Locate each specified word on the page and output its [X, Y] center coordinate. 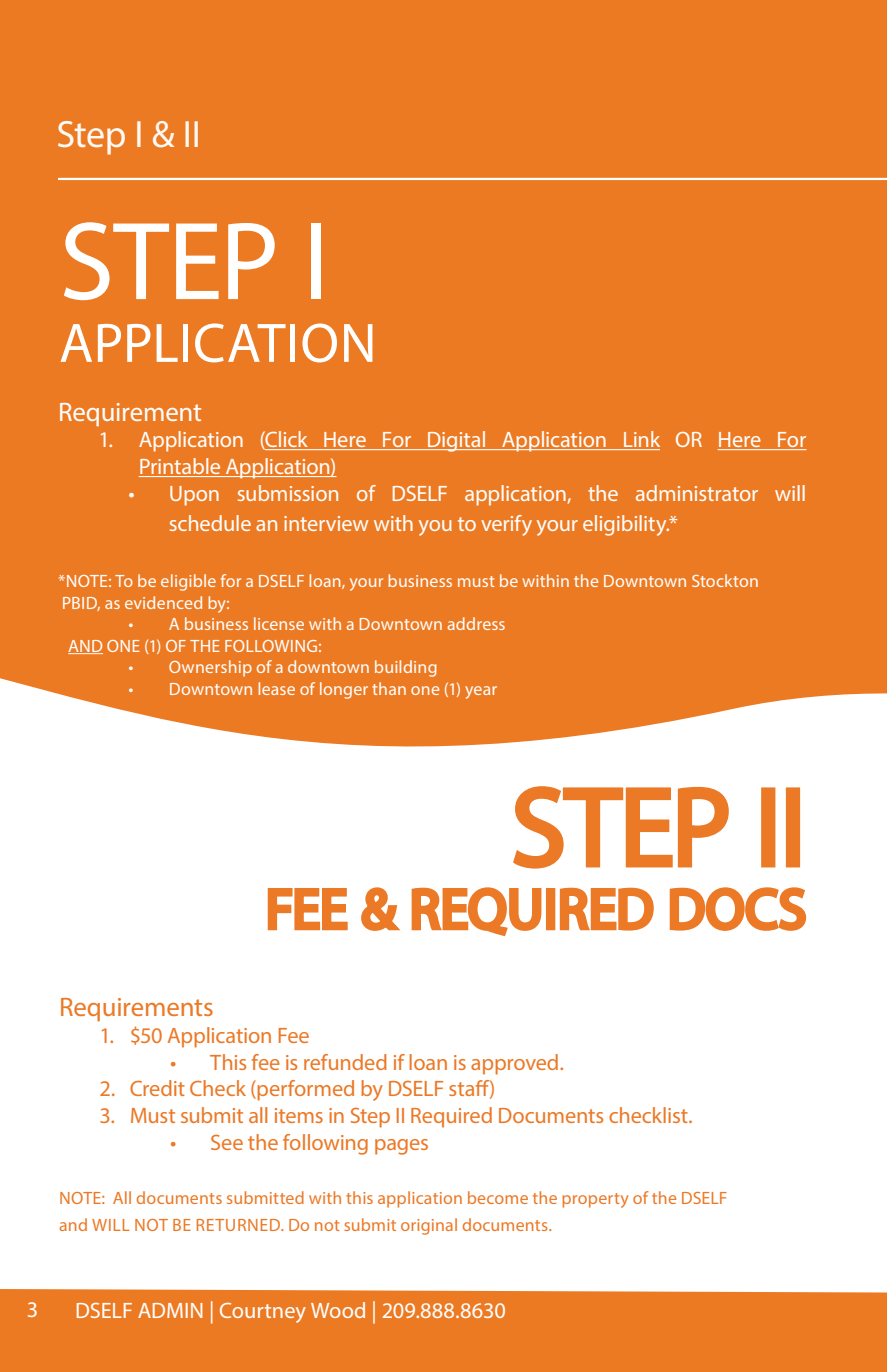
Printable [181, 467]
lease [277, 688]
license [279, 623]
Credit [157, 1088]
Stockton [725, 580]
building [406, 668]
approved [516, 1064]
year [481, 692]
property [595, 1200]
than [389, 688]
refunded [345, 1062]
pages [401, 1147]
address [476, 623]
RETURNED [240, 1225]
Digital [456, 441]
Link [641, 440]
